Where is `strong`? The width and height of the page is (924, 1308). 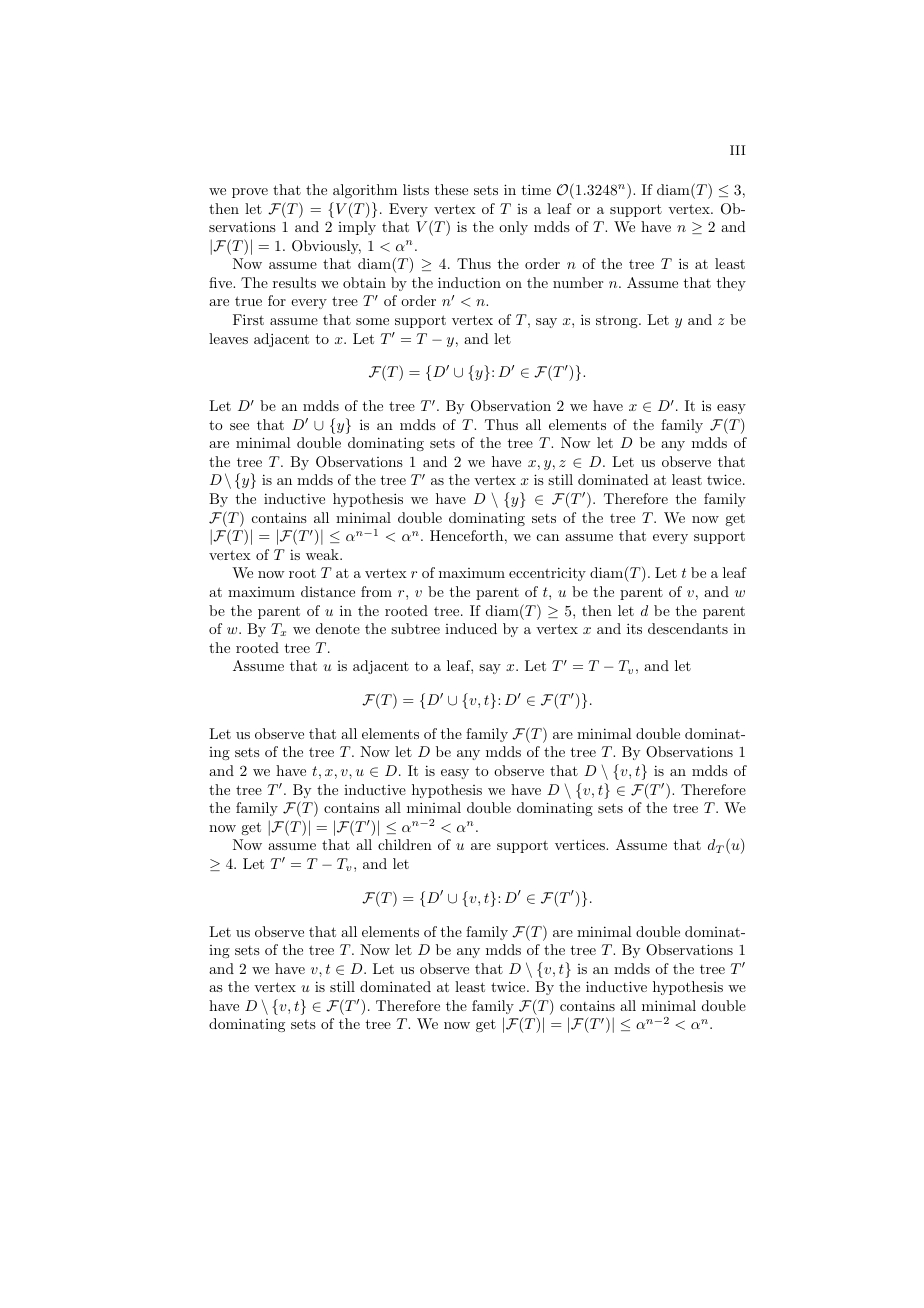
strong is located at coordinates (618, 321).
